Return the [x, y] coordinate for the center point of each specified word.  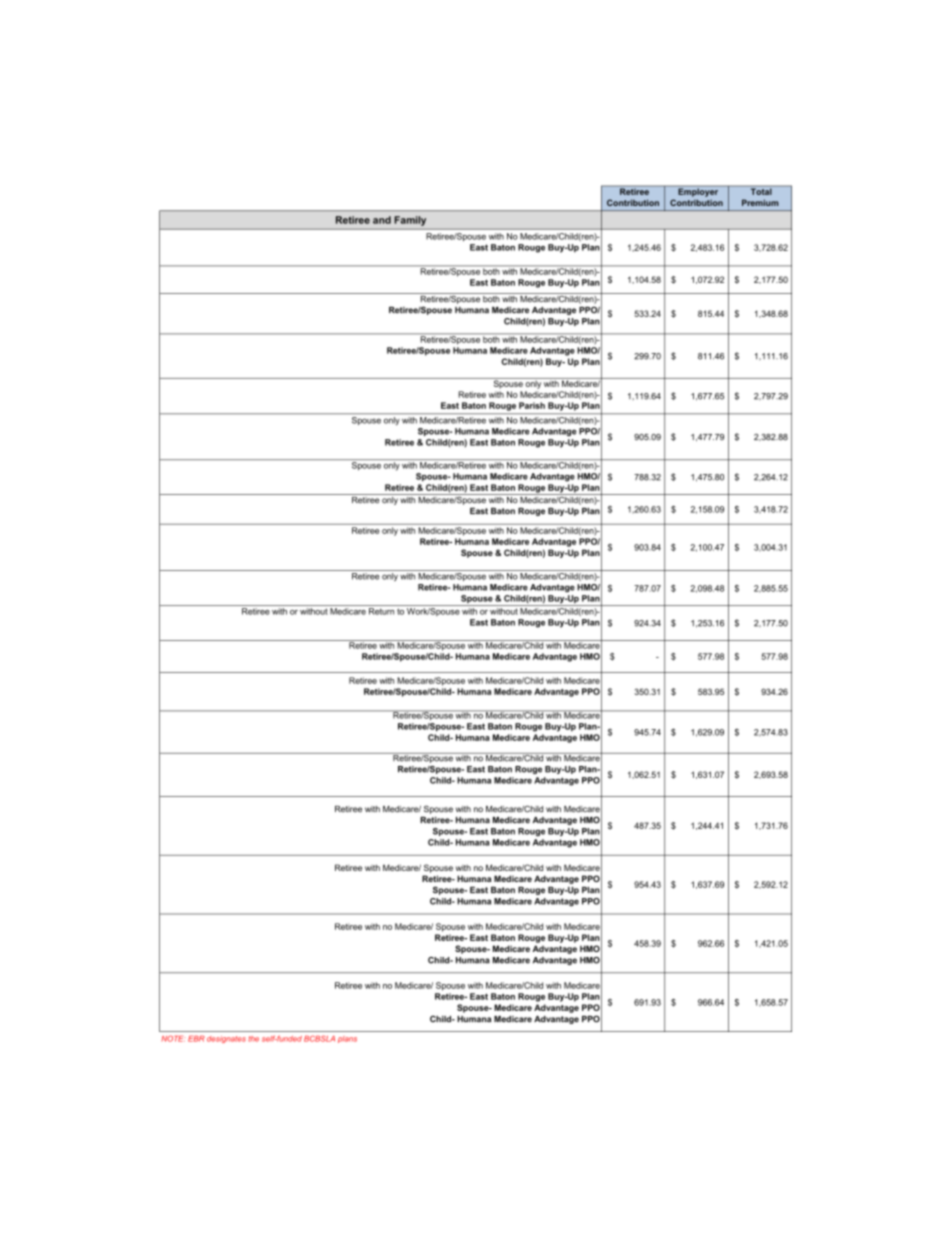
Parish [532, 405]
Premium [760, 202]
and [382, 220]
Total [761, 191]
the [253, 1039]
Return [381, 611]
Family [410, 221]
